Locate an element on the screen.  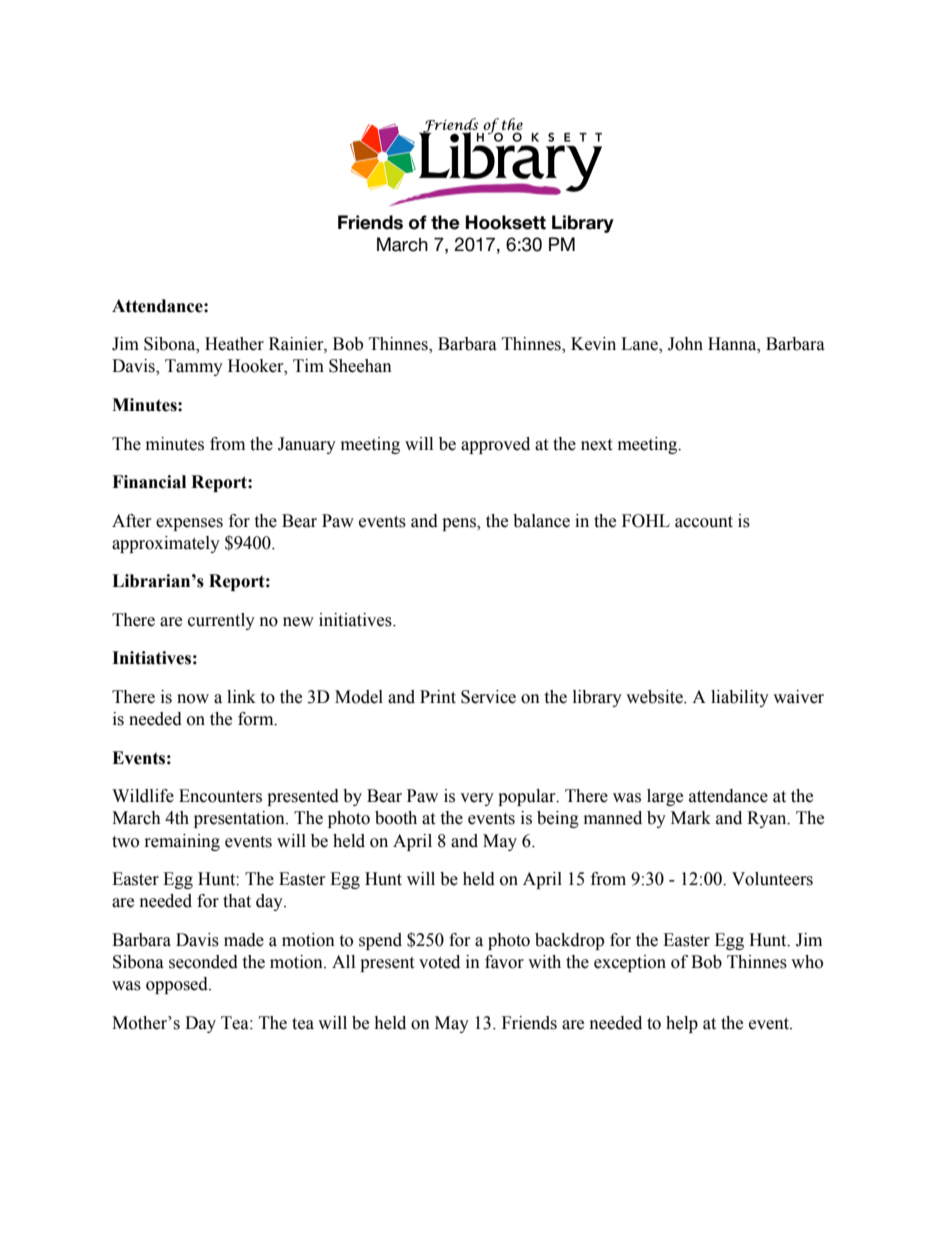
account is located at coordinates (704, 522).
